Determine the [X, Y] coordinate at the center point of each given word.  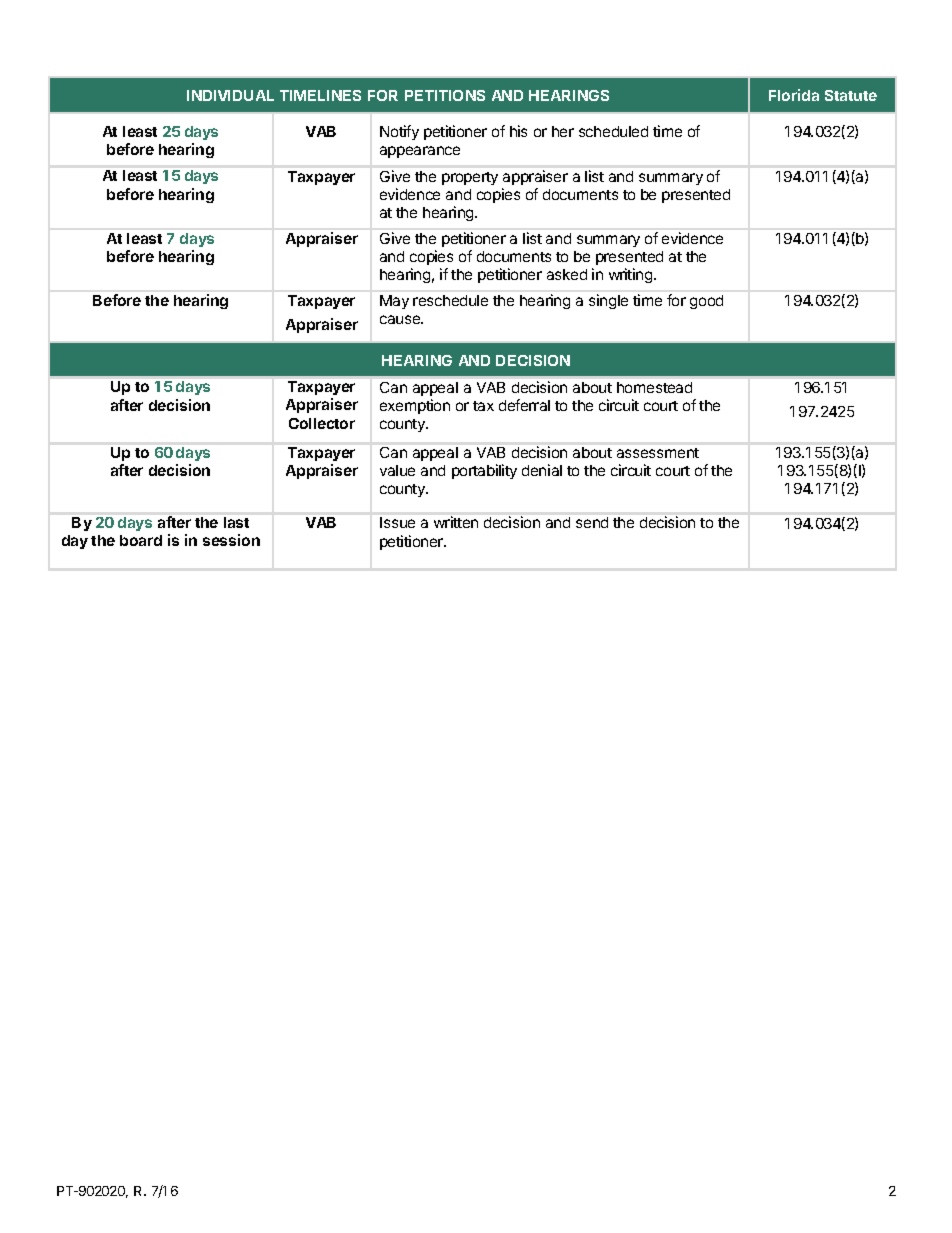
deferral [524, 405]
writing [632, 275]
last [236, 522]
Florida [794, 95]
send [592, 522]
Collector [322, 423]
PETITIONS [445, 95]
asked [567, 274]
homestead [654, 387]
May [394, 302]
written [456, 522]
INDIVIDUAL [230, 95]
